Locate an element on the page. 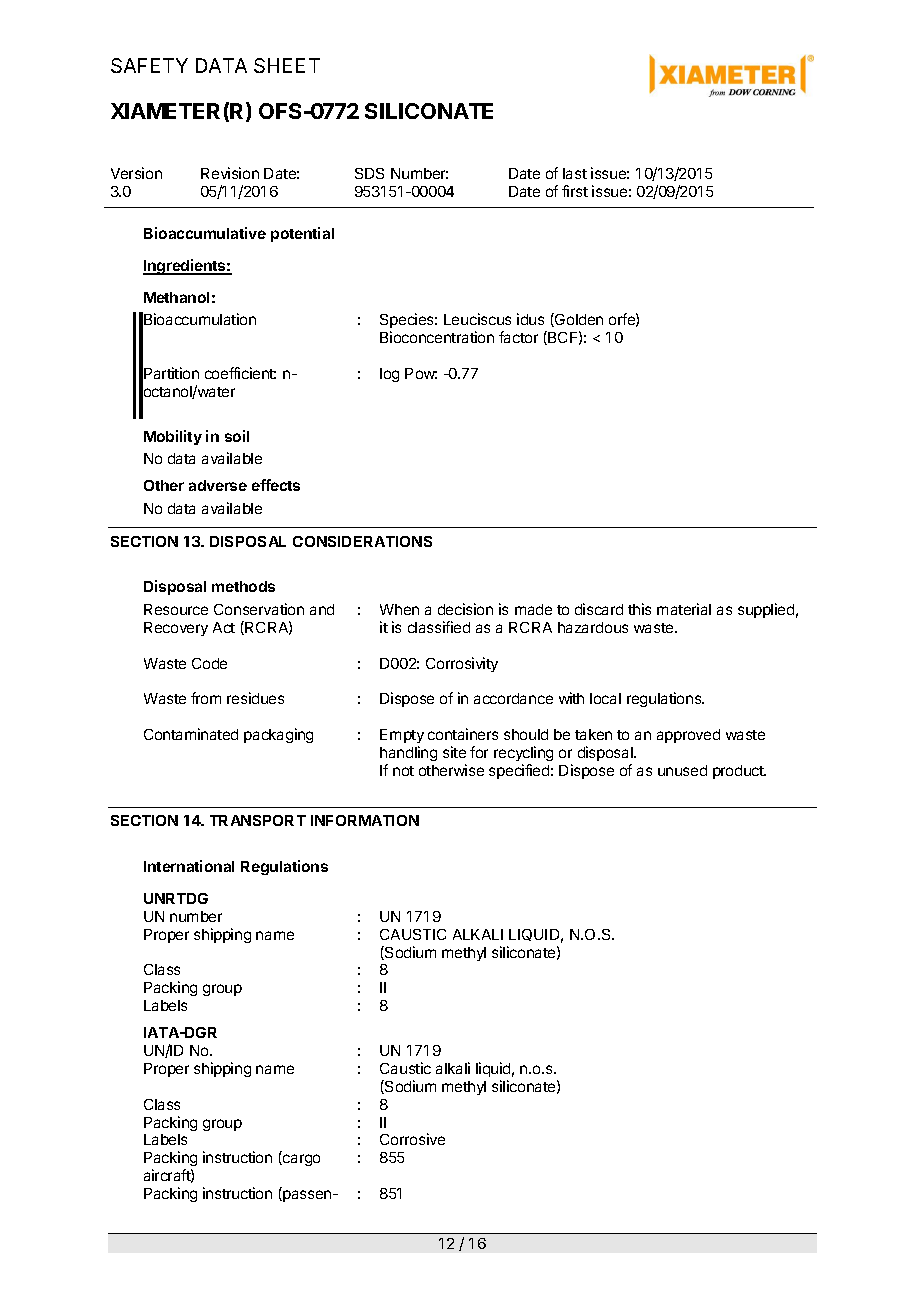 The height and width of the document is (1308, 924). last is located at coordinates (575, 173).
